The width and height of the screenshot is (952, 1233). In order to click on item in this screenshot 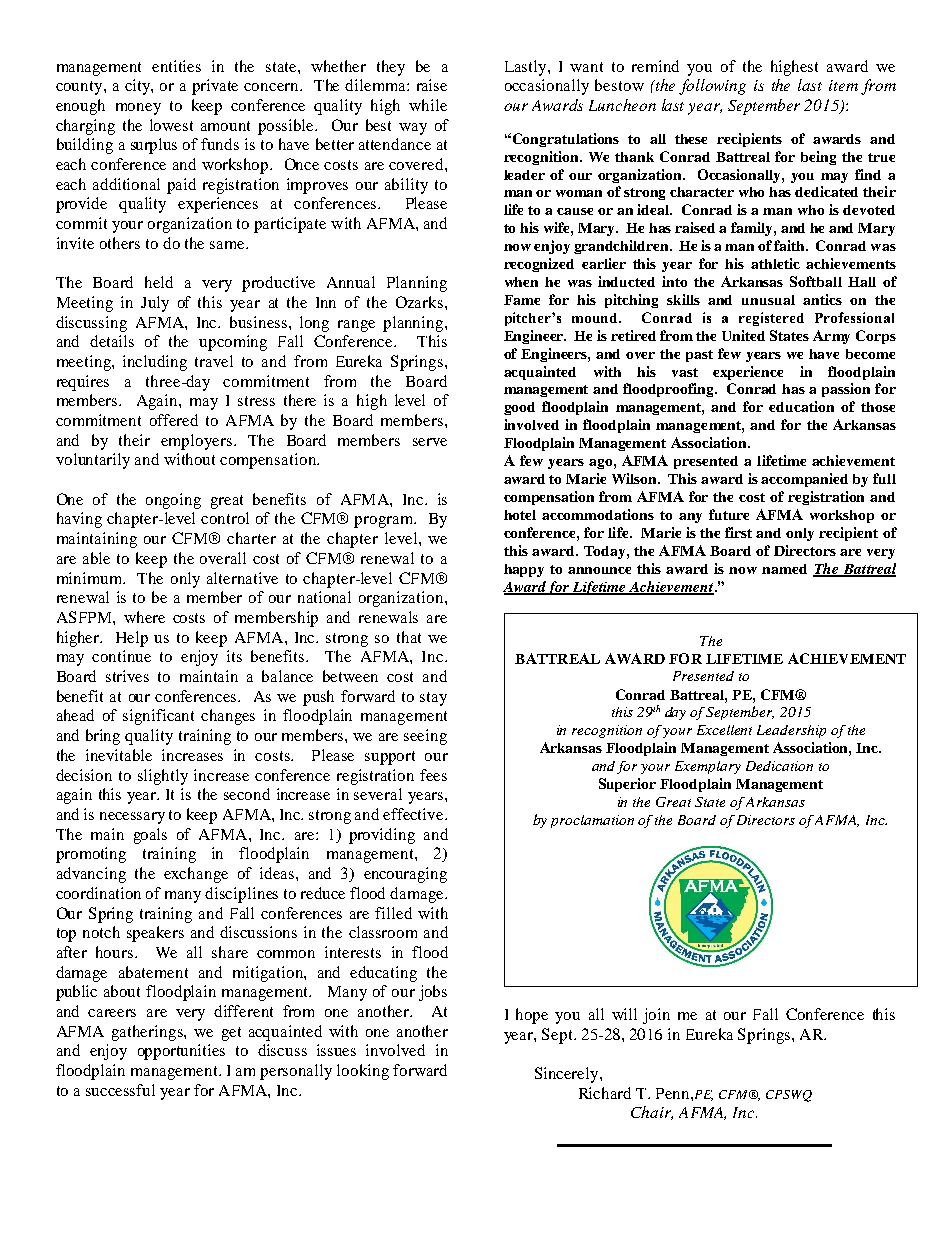, I will do `click(843, 85)`.
